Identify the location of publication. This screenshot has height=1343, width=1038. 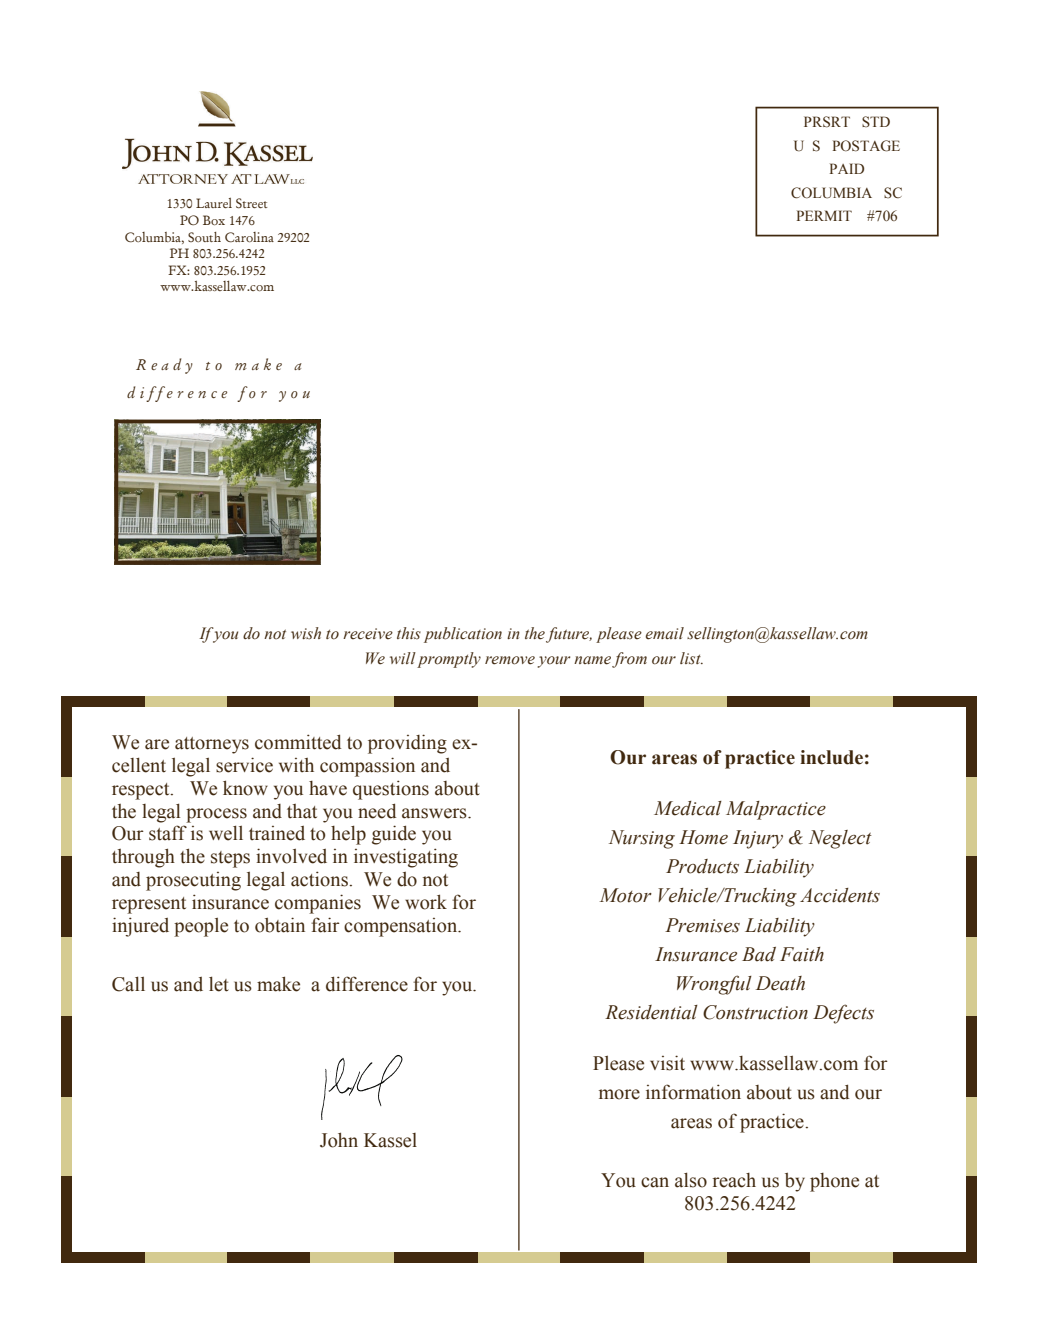
(463, 635).
